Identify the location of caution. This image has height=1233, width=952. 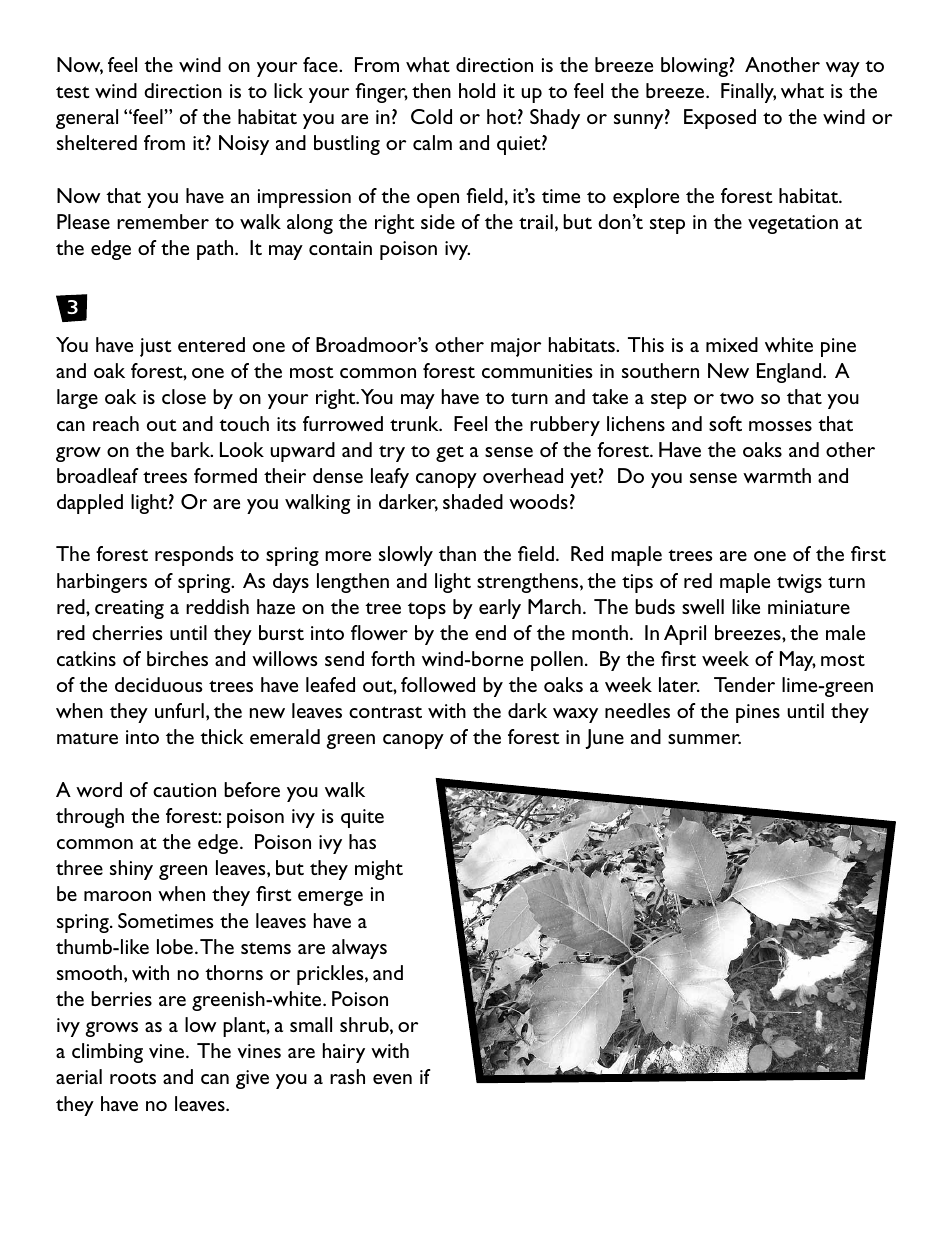
(184, 790).
